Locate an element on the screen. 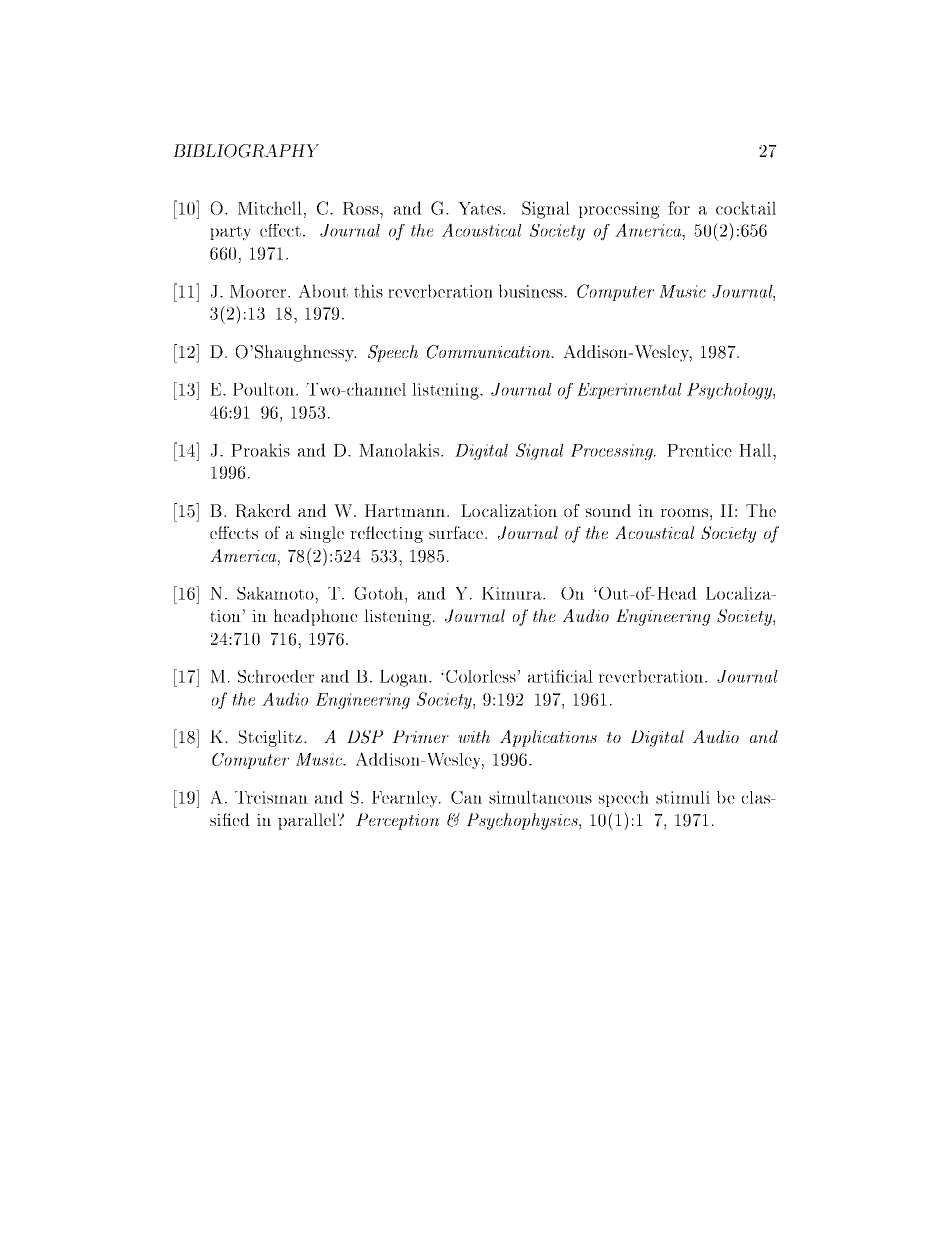 The height and width of the screenshot is (1233, 952). cocktail is located at coordinates (746, 208).
